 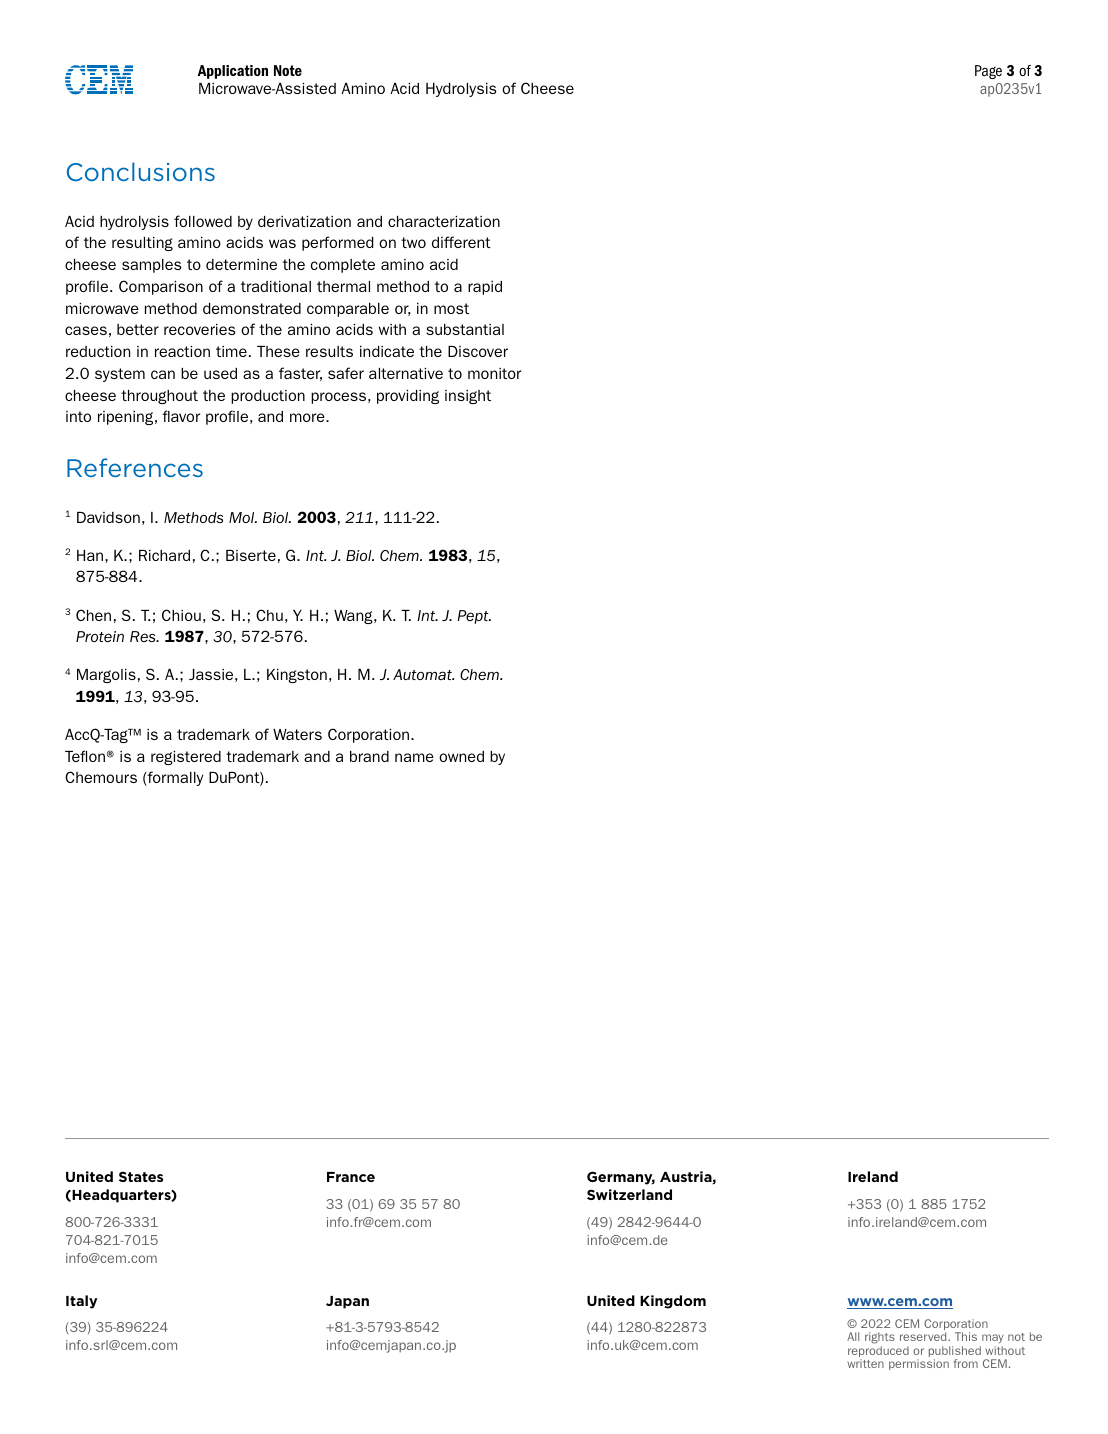 I want to click on name, so click(x=414, y=757).
